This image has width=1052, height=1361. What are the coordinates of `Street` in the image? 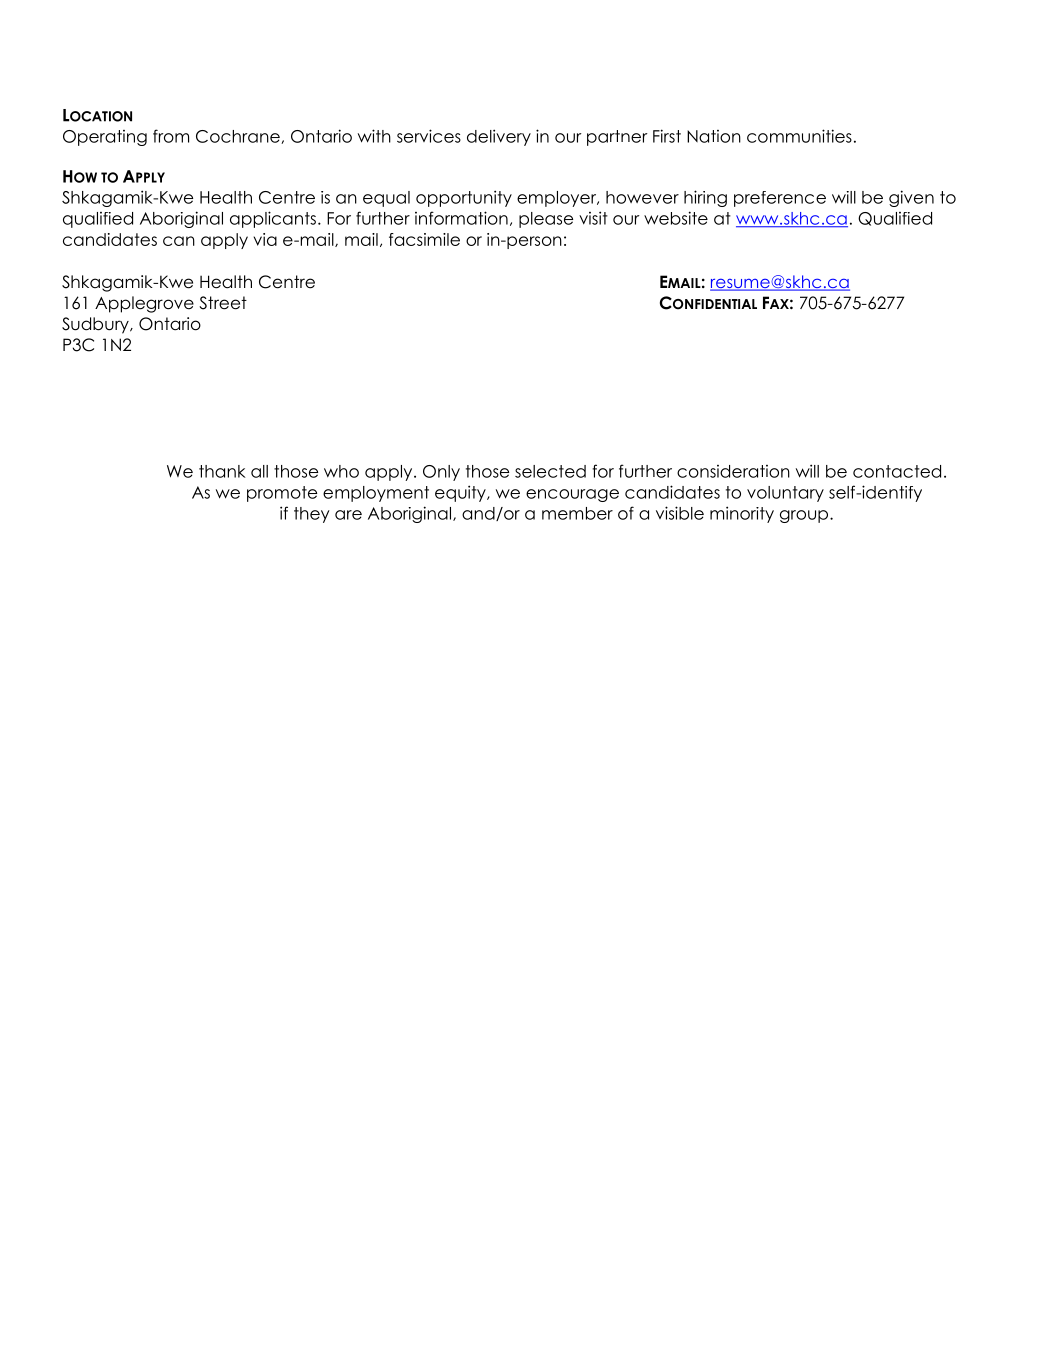 It's located at (223, 303).
